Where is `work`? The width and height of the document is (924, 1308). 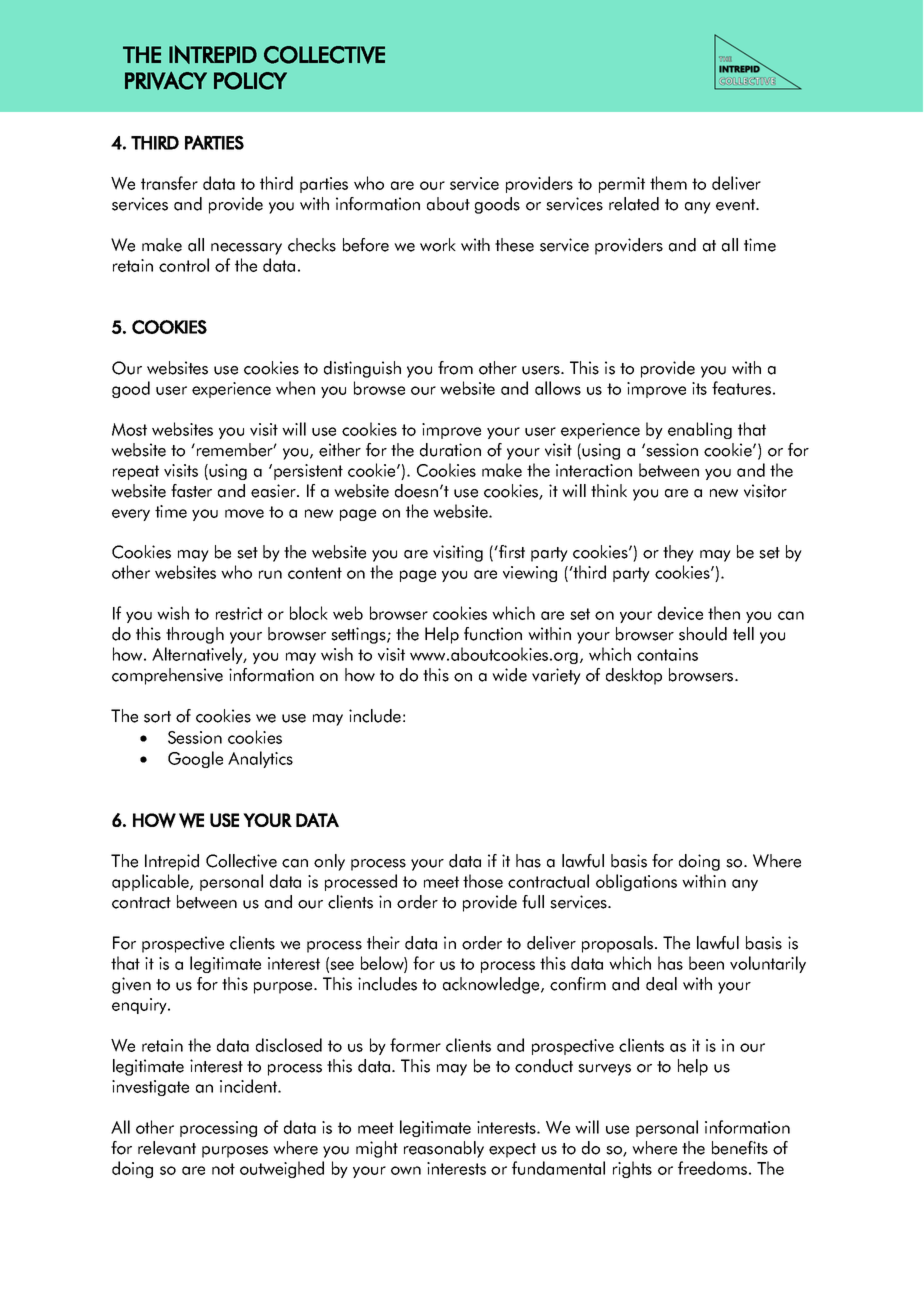
work is located at coordinates (438, 245).
